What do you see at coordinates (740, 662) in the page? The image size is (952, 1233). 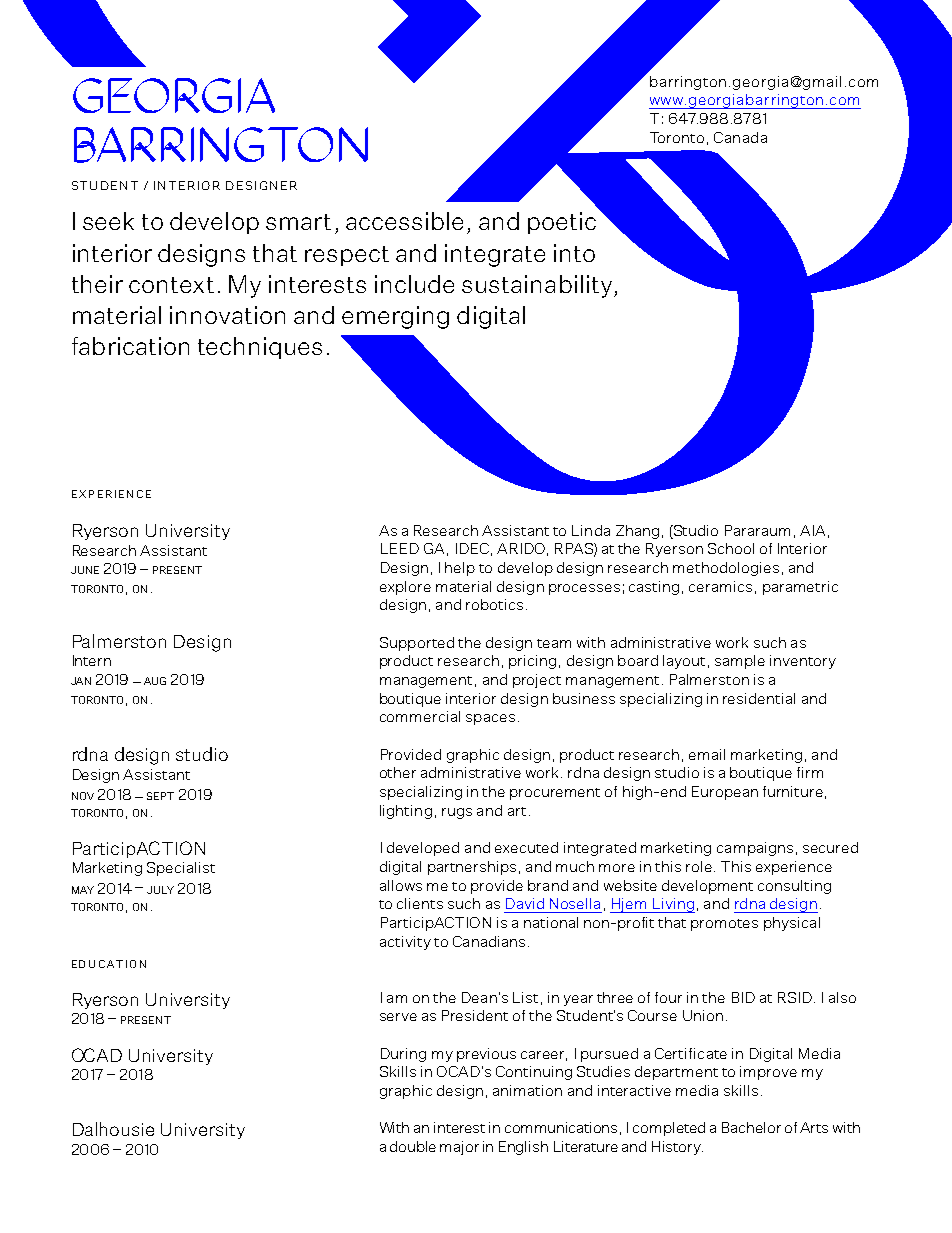 I see `sample` at bounding box center [740, 662].
